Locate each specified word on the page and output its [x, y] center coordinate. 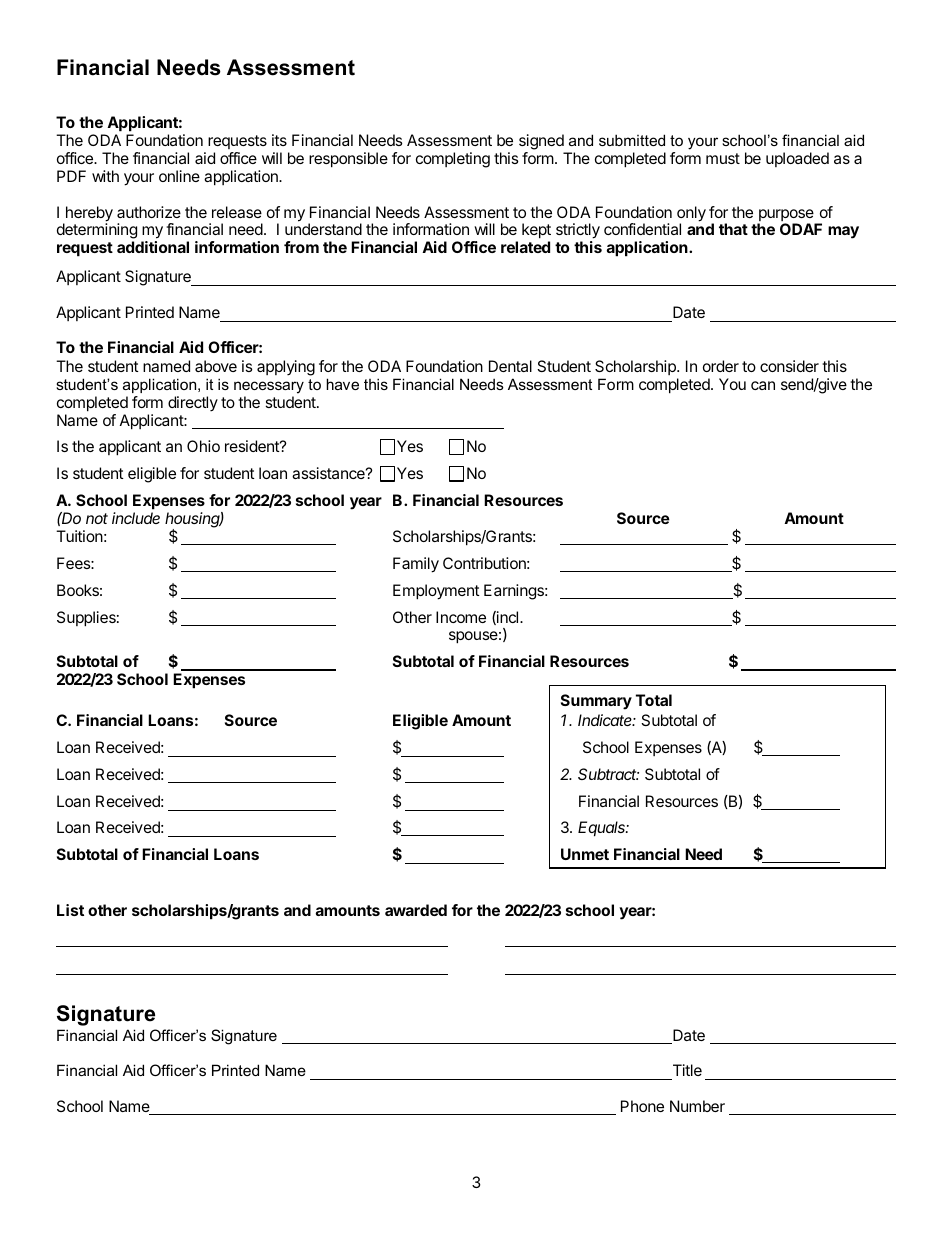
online [179, 176]
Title [687, 1070]
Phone [642, 1106]
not [97, 518]
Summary [596, 702]
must [723, 158]
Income [461, 617]
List [70, 910]
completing [453, 160]
